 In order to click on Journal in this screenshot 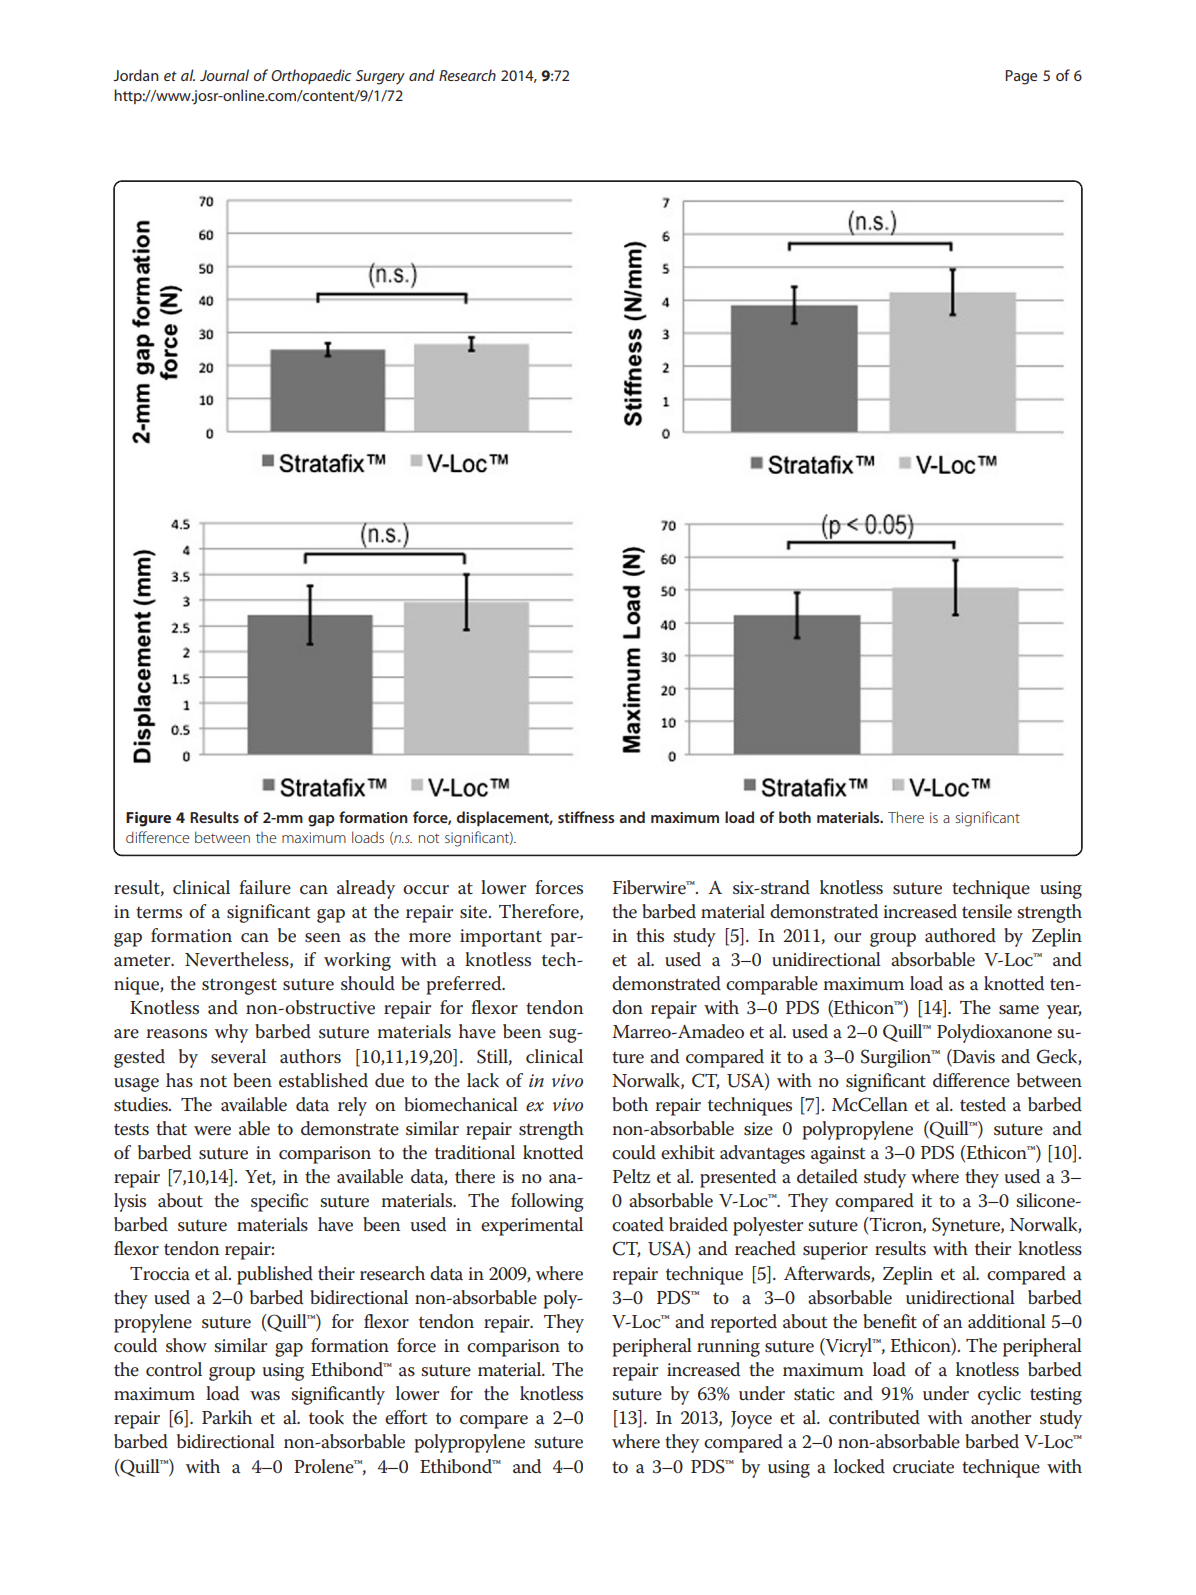, I will do `click(224, 75)`.
